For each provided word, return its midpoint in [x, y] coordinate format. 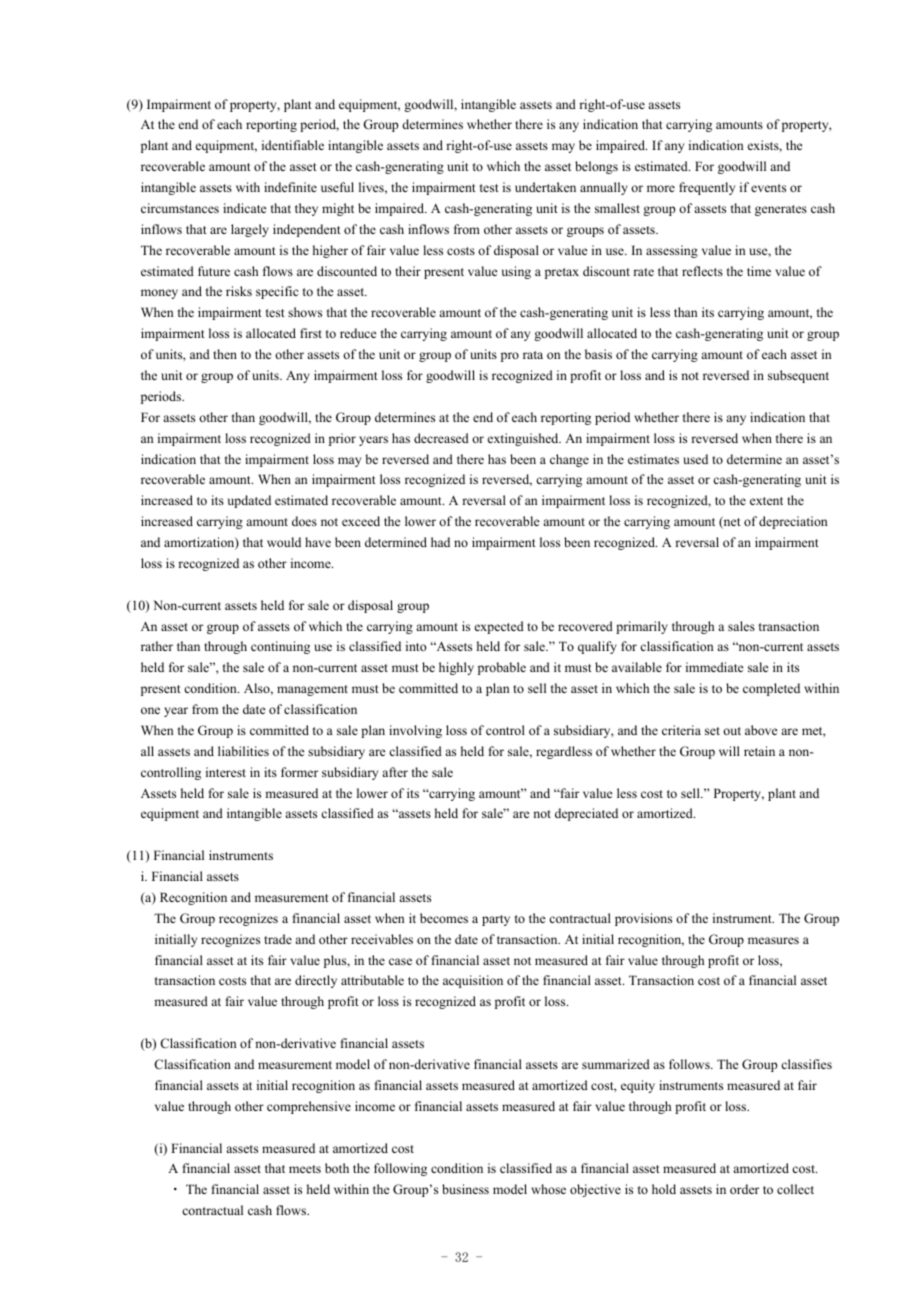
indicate [244, 208]
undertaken [545, 187]
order [744, 1189]
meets [305, 1169]
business [465, 1189]
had [440, 542]
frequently [707, 188]
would [284, 542]
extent [766, 501]
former [299, 772]
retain [759, 751]
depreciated [586, 814]
